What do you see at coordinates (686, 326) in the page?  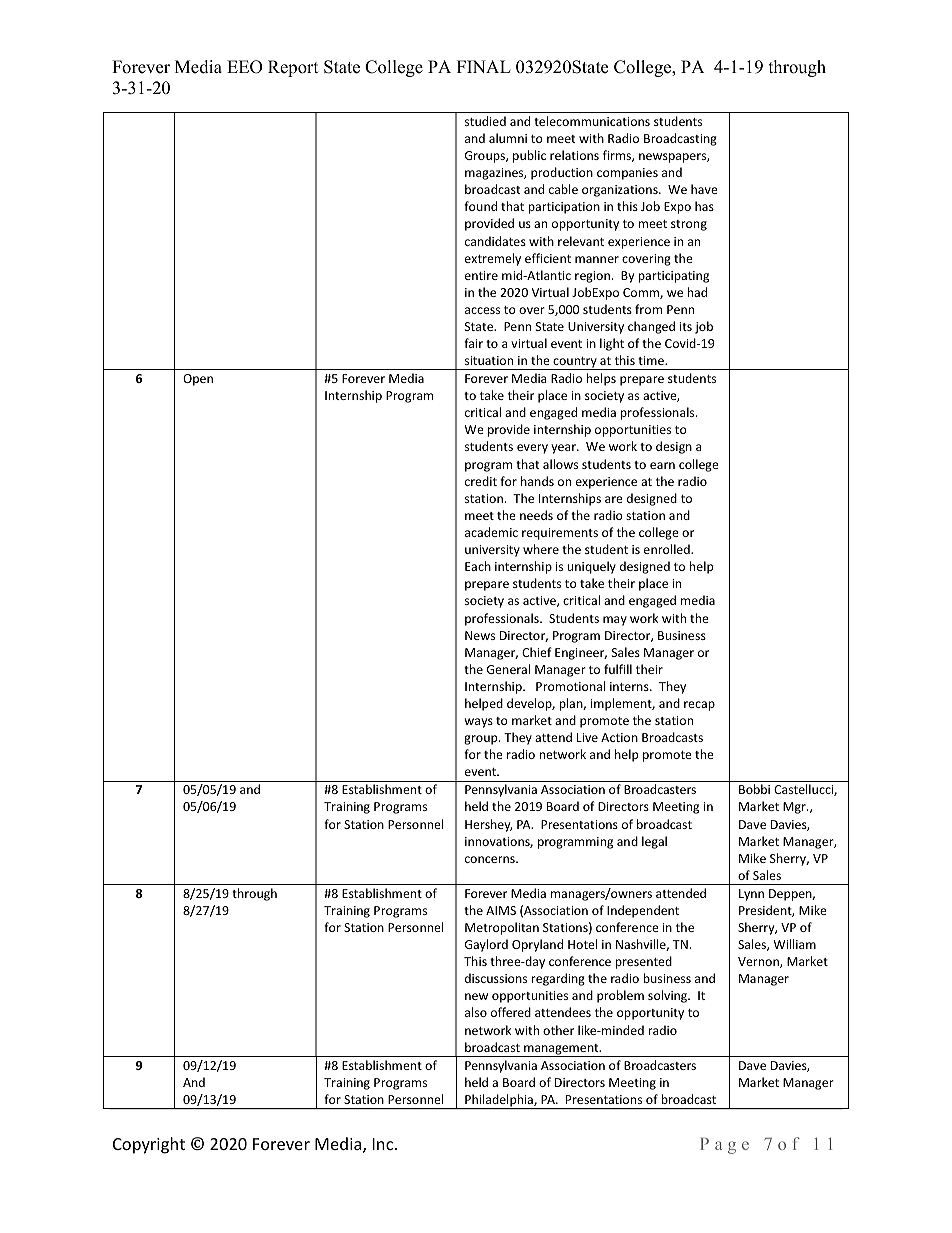 I see `its` at bounding box center [686, 326].
